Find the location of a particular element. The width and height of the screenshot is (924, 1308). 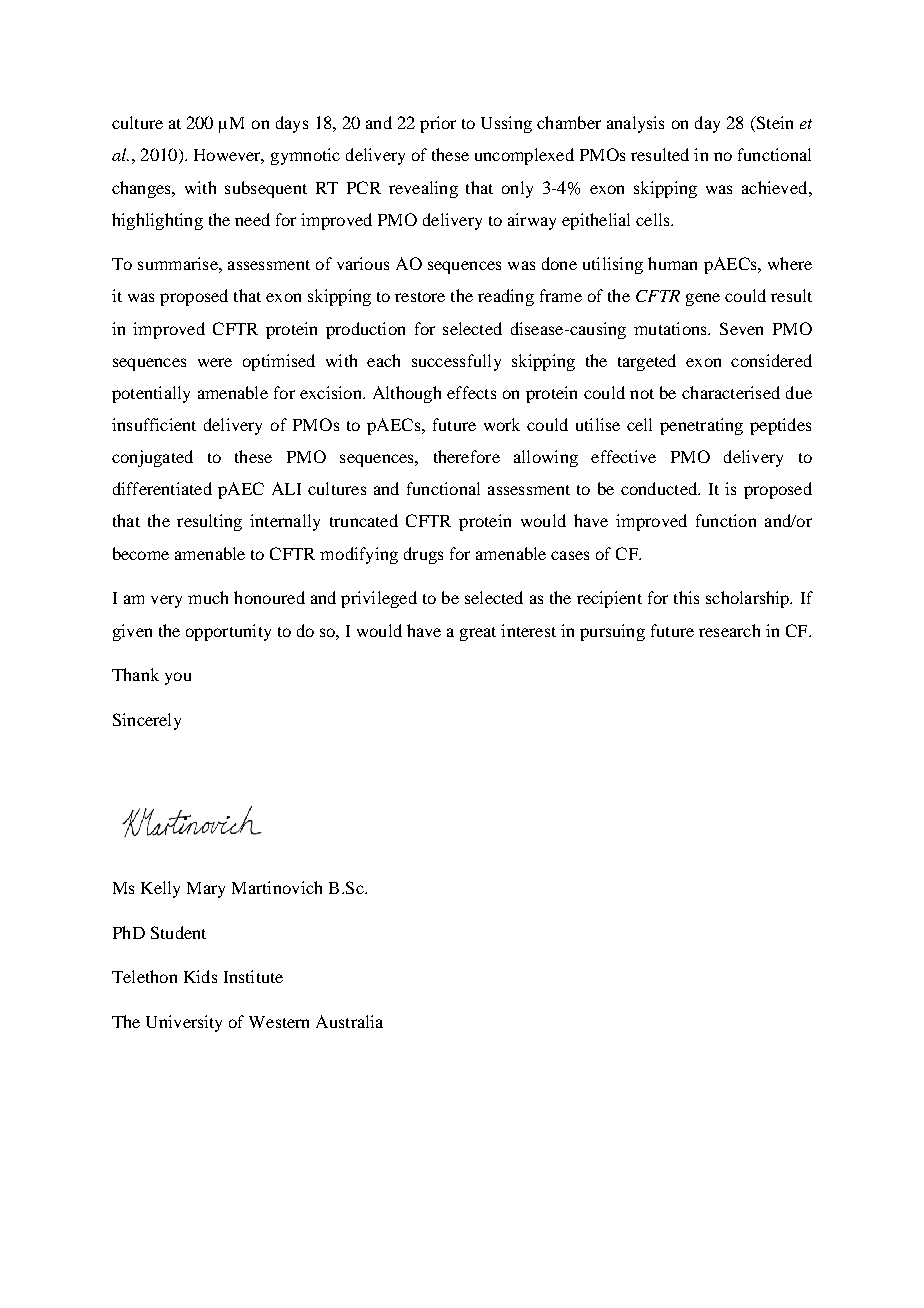

characterised is located at coordinates (731, 392).
